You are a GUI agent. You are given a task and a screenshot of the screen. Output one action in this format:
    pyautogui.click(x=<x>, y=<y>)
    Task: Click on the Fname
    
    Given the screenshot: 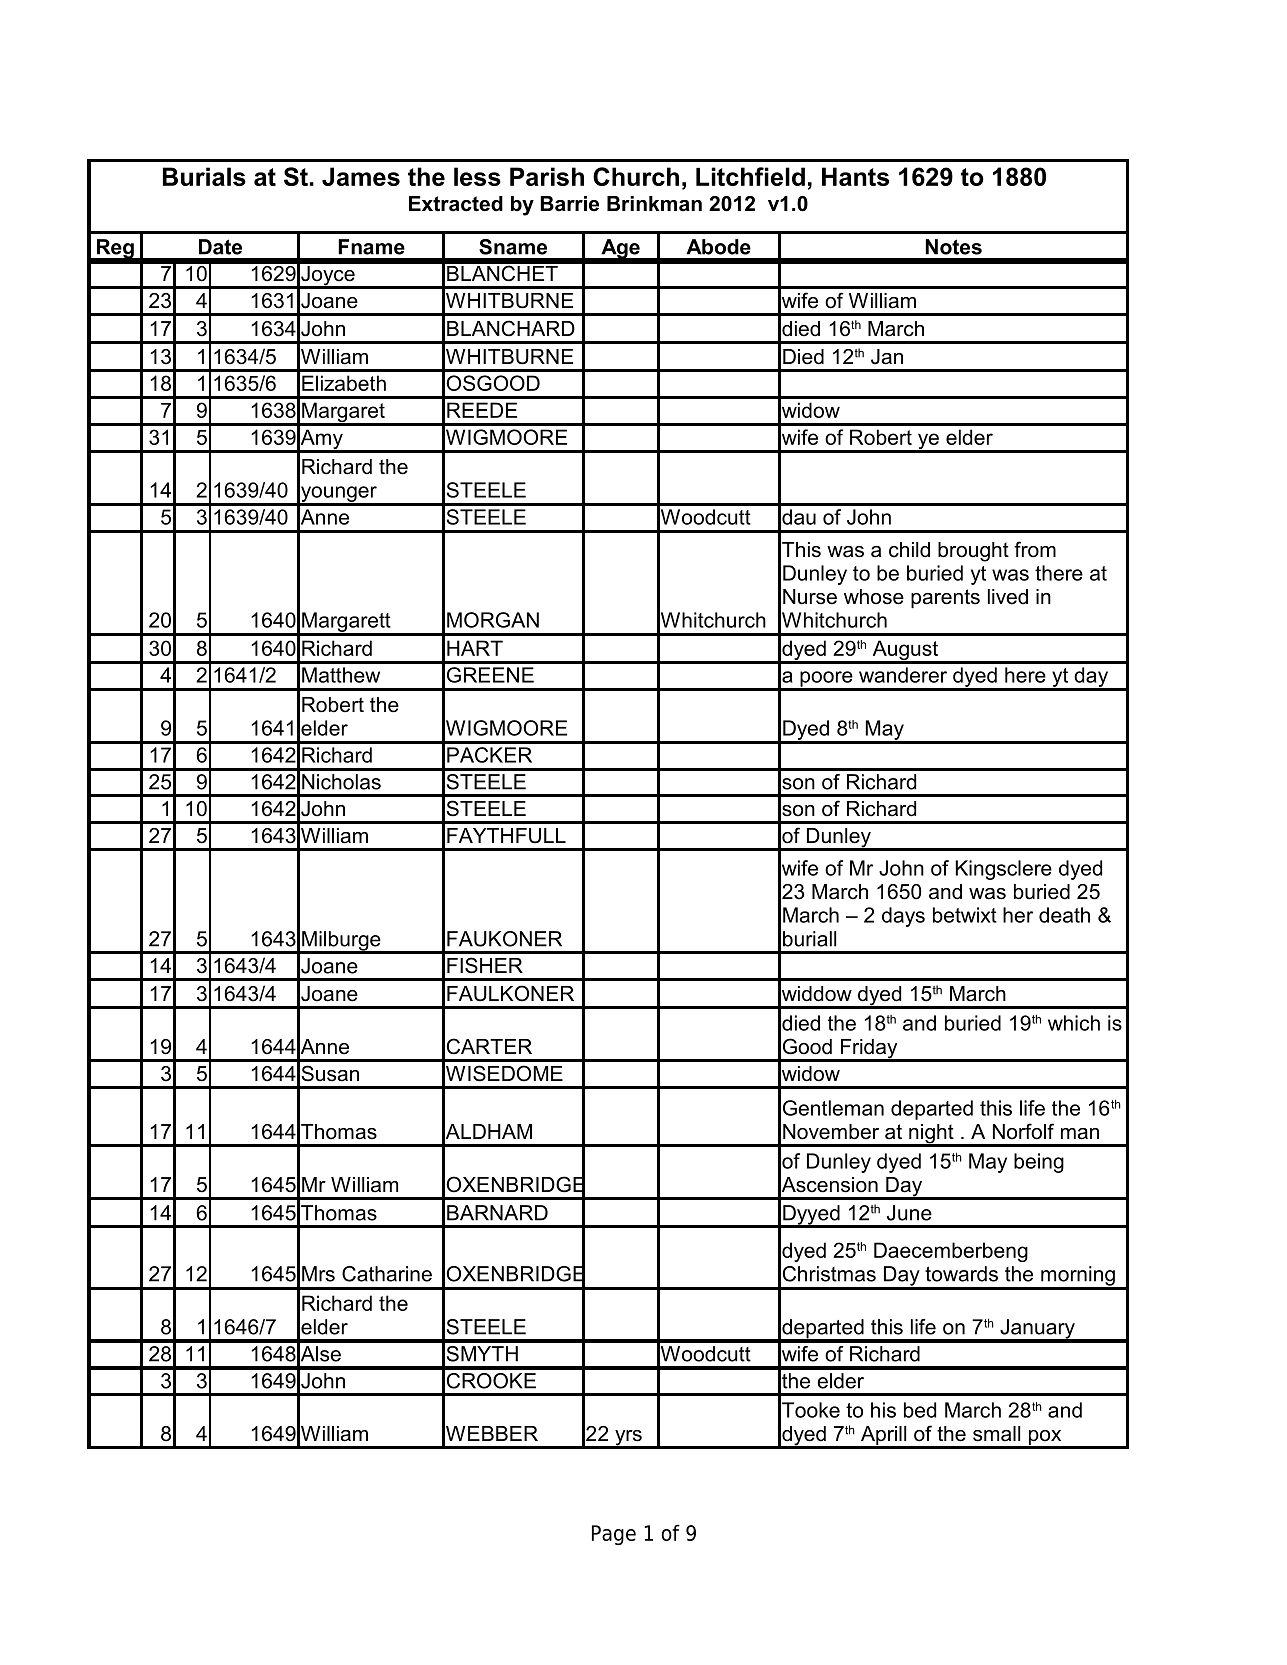 What is the action you would take?
    pyautogui.click(x=371, y=247)
